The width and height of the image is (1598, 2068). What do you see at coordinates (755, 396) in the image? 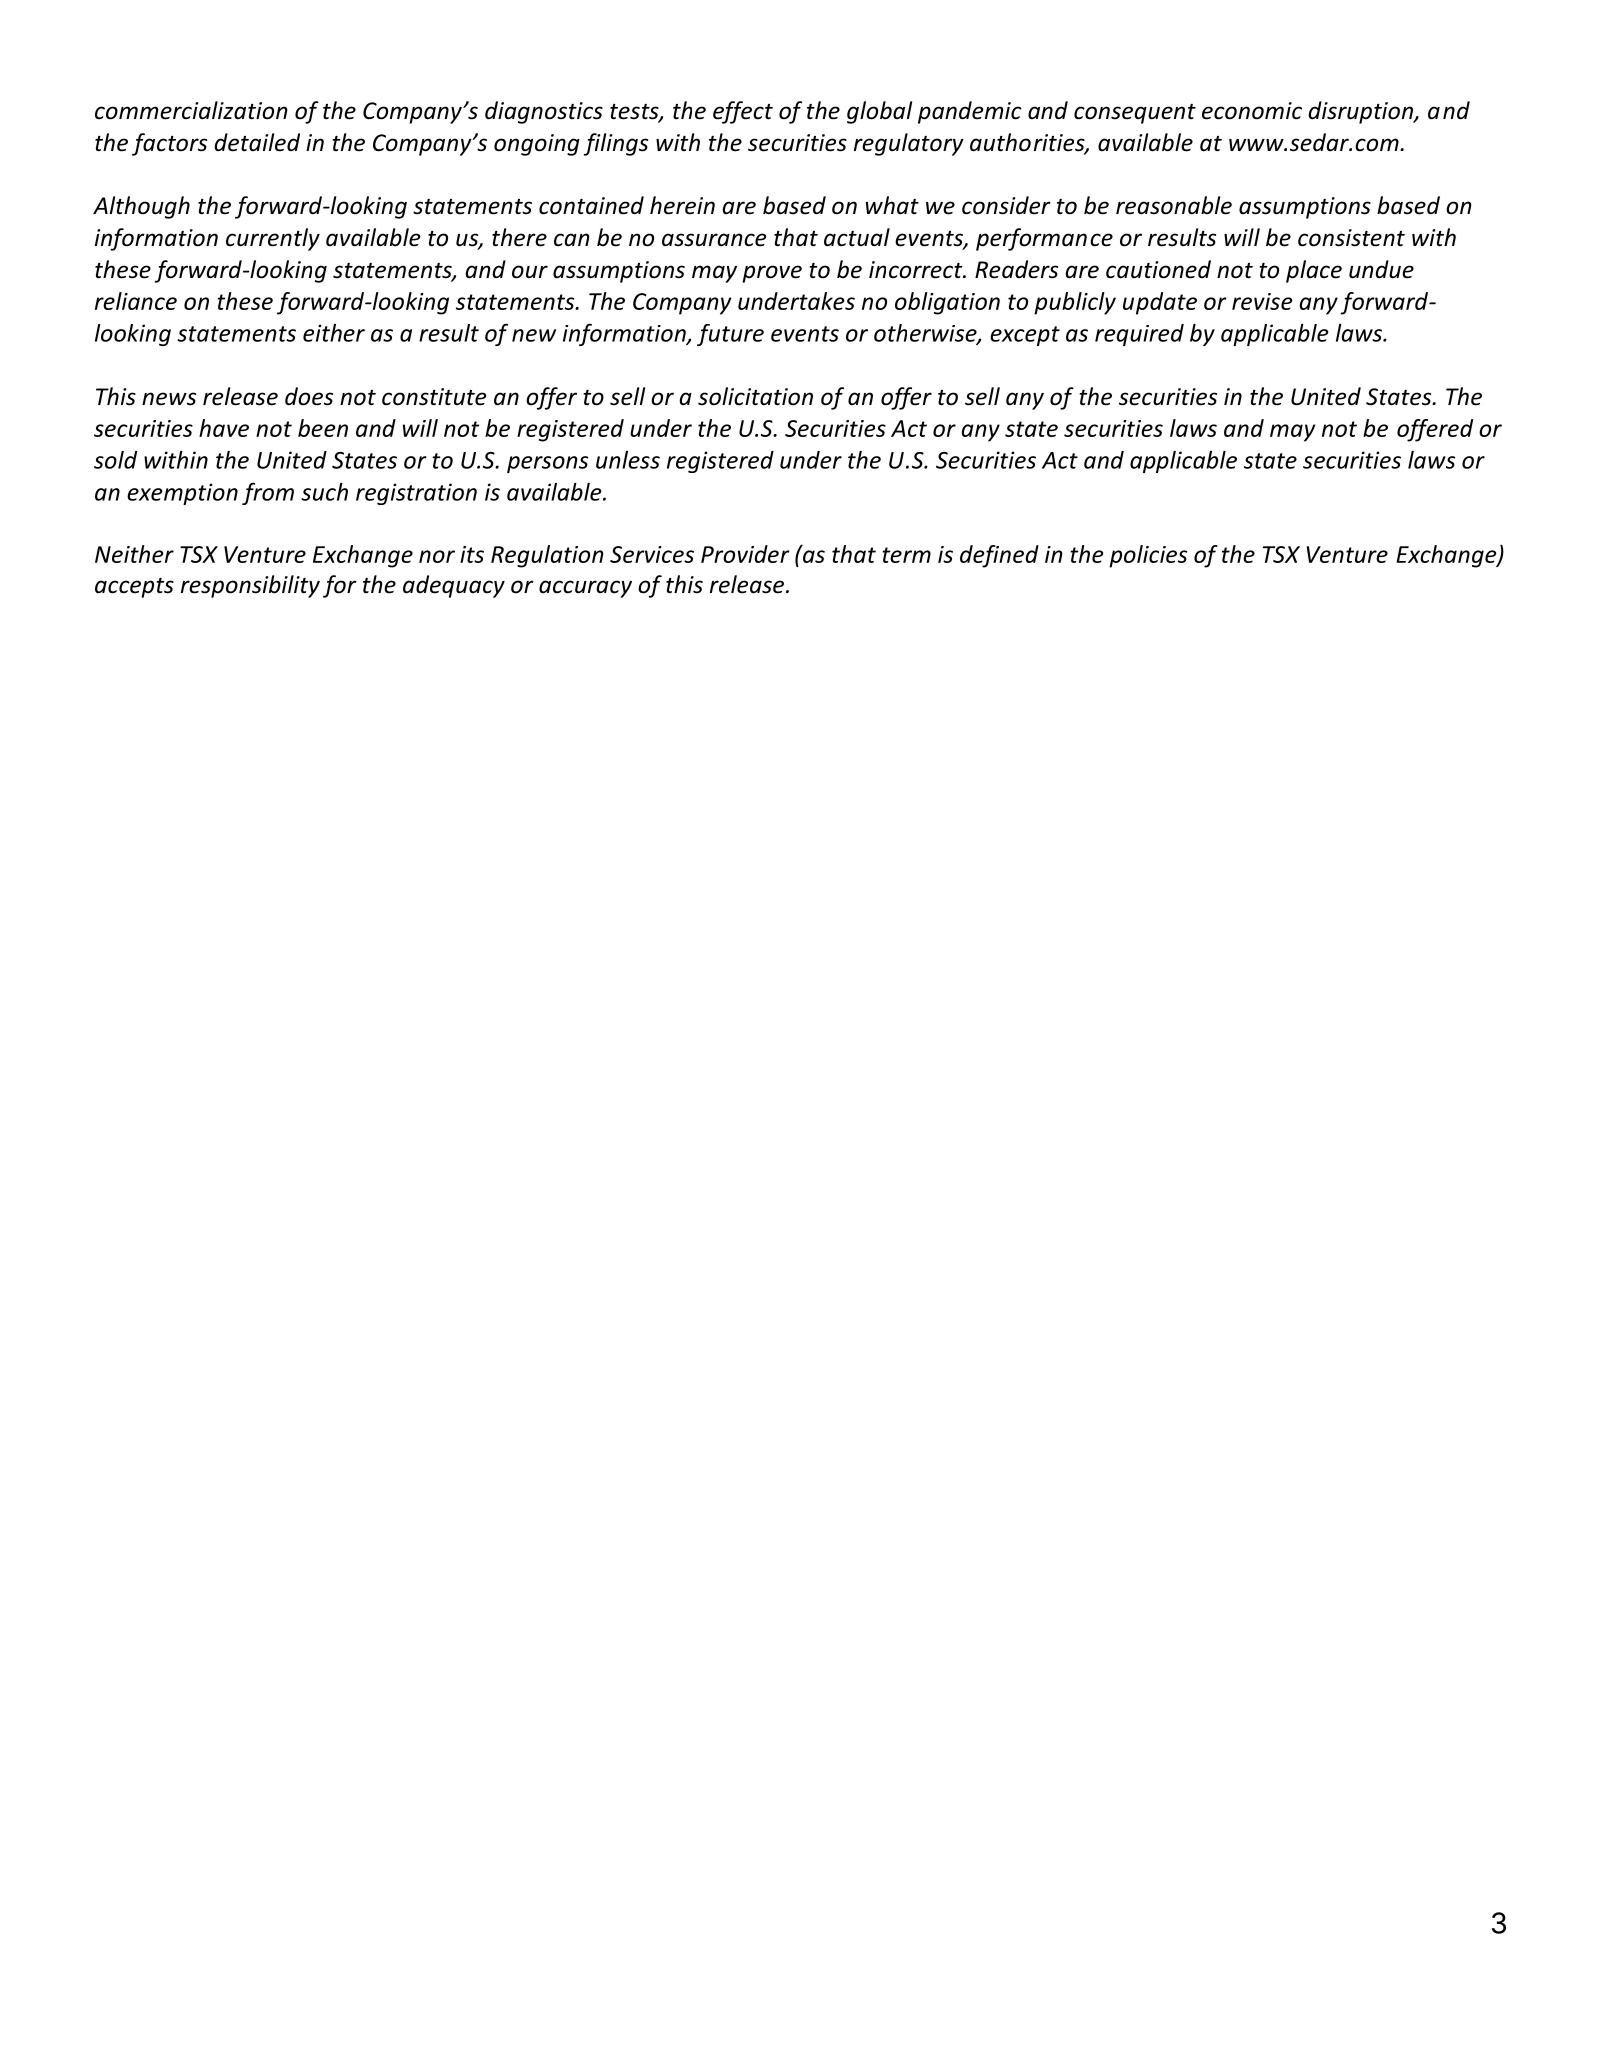
I see `solicitation` at bounding box center [755, 396].
